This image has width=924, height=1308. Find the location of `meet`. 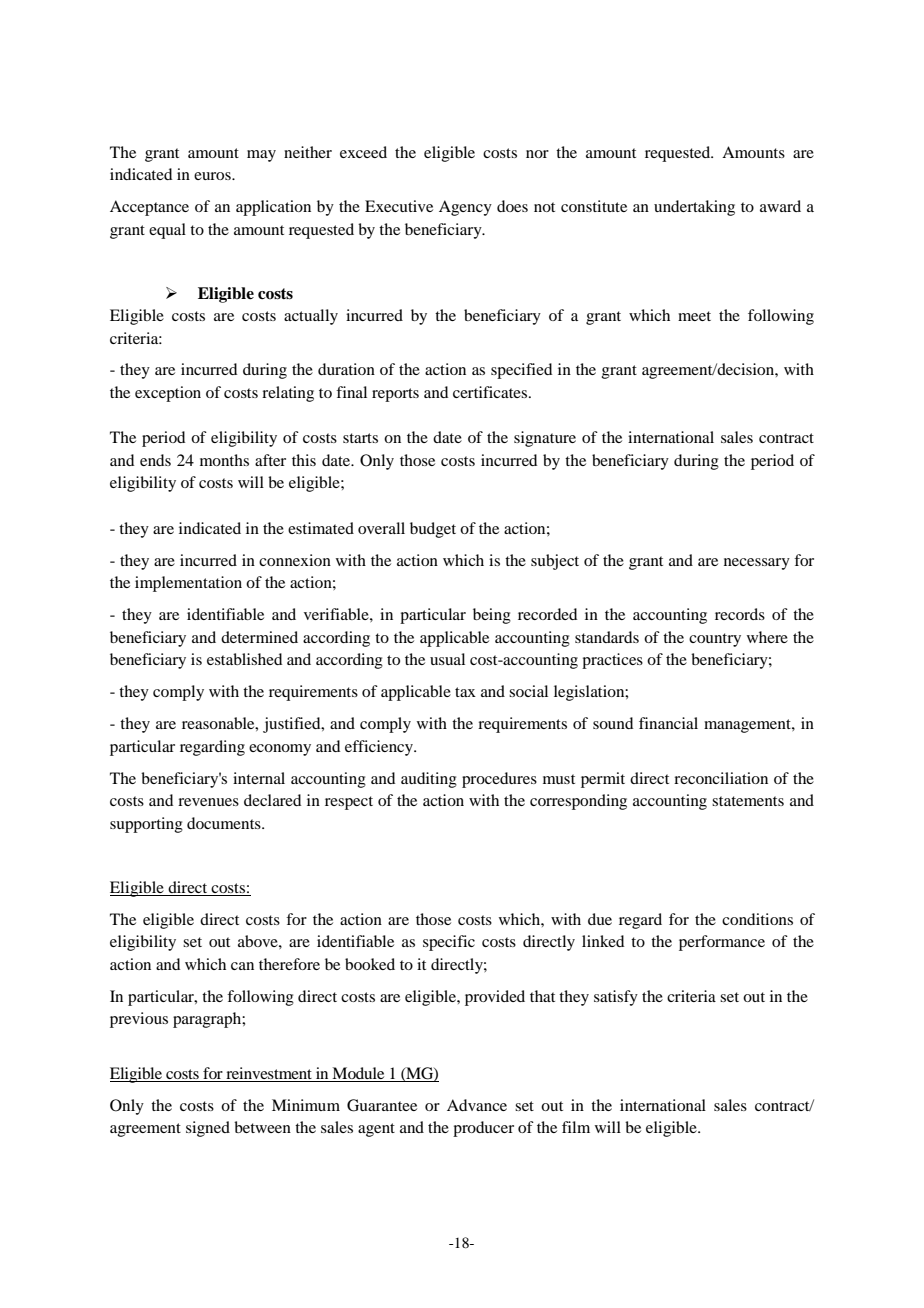

meet is located at coordinates (694, 316).
